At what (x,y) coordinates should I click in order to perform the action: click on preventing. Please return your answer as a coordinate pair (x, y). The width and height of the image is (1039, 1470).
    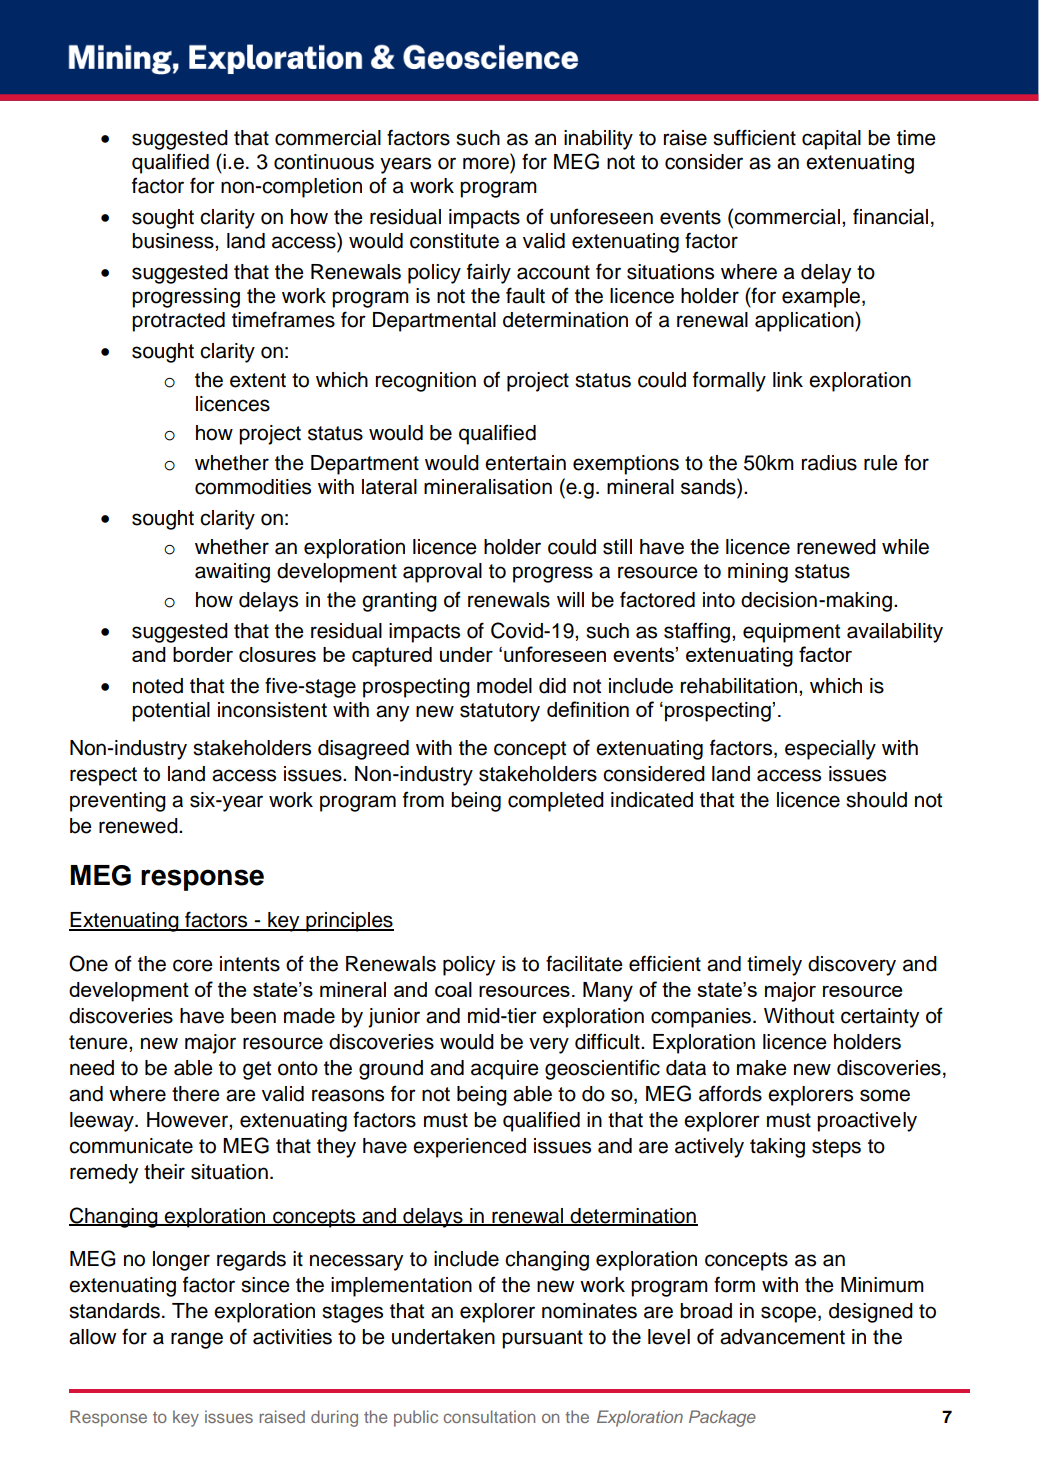
    Looking at the image, I should click on (118, 802).
